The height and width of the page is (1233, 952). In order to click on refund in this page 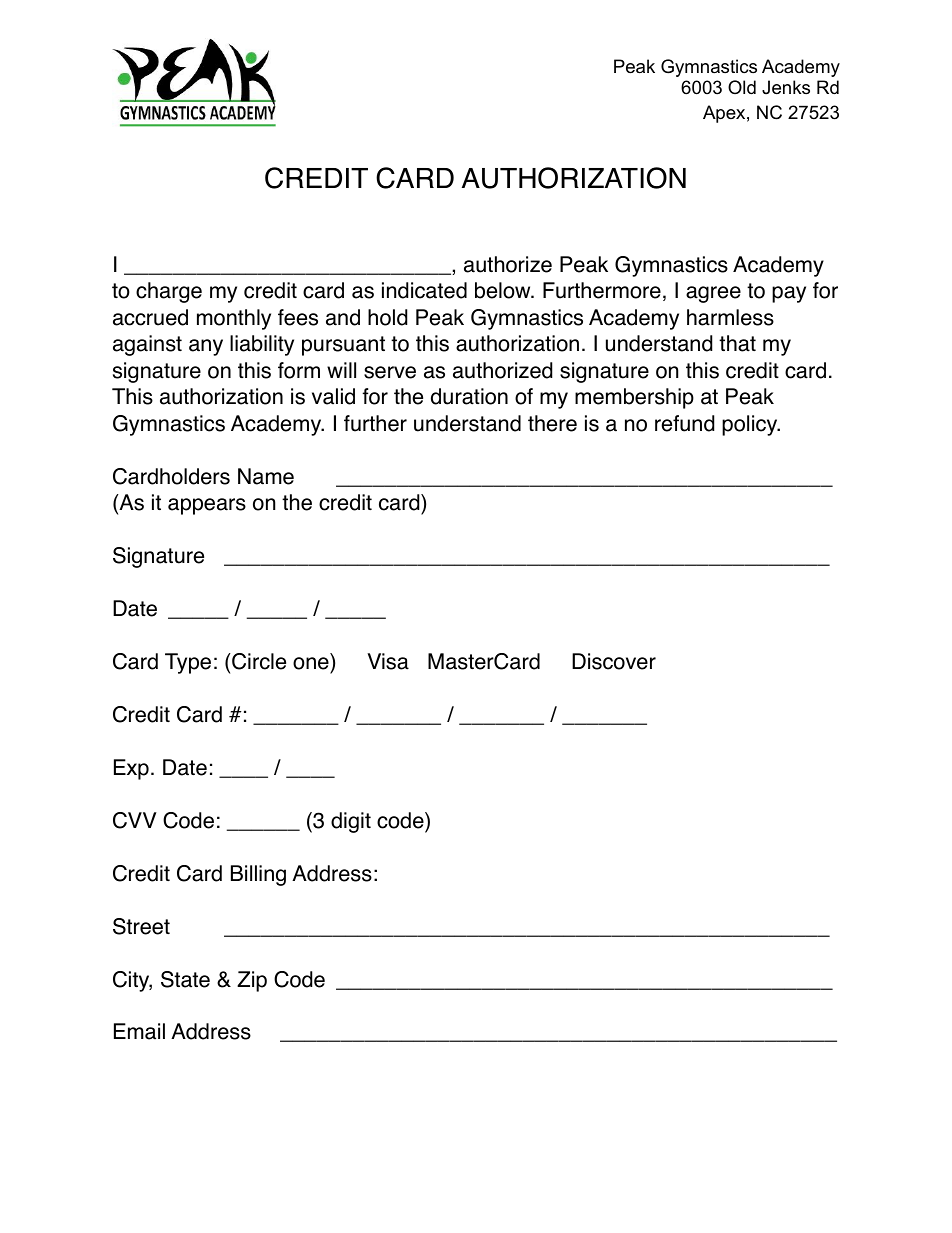, I will do `click(684, 423)`.
